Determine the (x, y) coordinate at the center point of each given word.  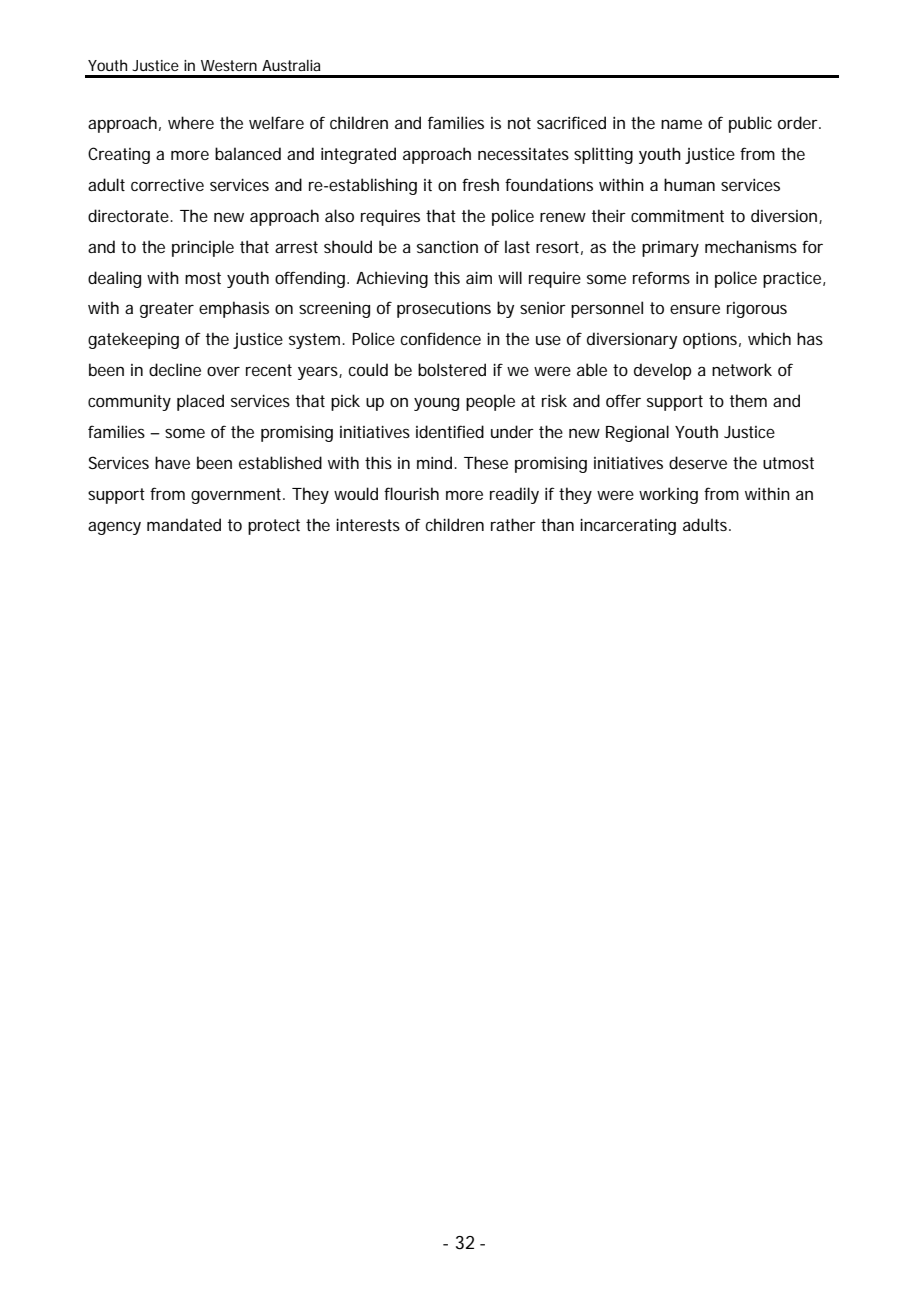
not (519, 123)
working (668, 495)
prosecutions (444, 310)
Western (229, 65)
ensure (695, 309)
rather (513, 524)
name (681, 124)
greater (167, 310)
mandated (184, 524)
